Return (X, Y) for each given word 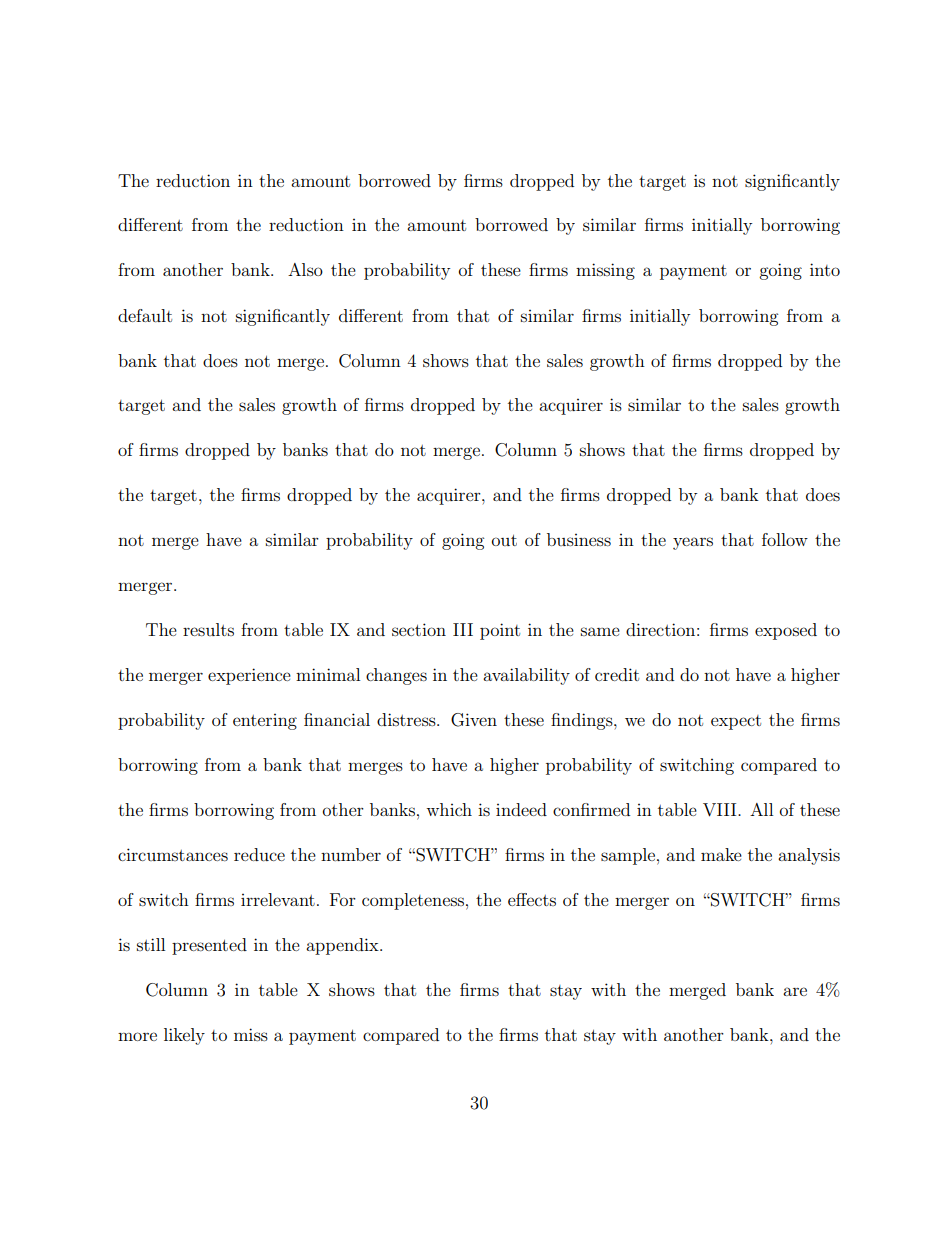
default (145, 315)
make (721, 854)
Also (305, 269)
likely (184, 1036)
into (825, 269)
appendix (343, 946)
